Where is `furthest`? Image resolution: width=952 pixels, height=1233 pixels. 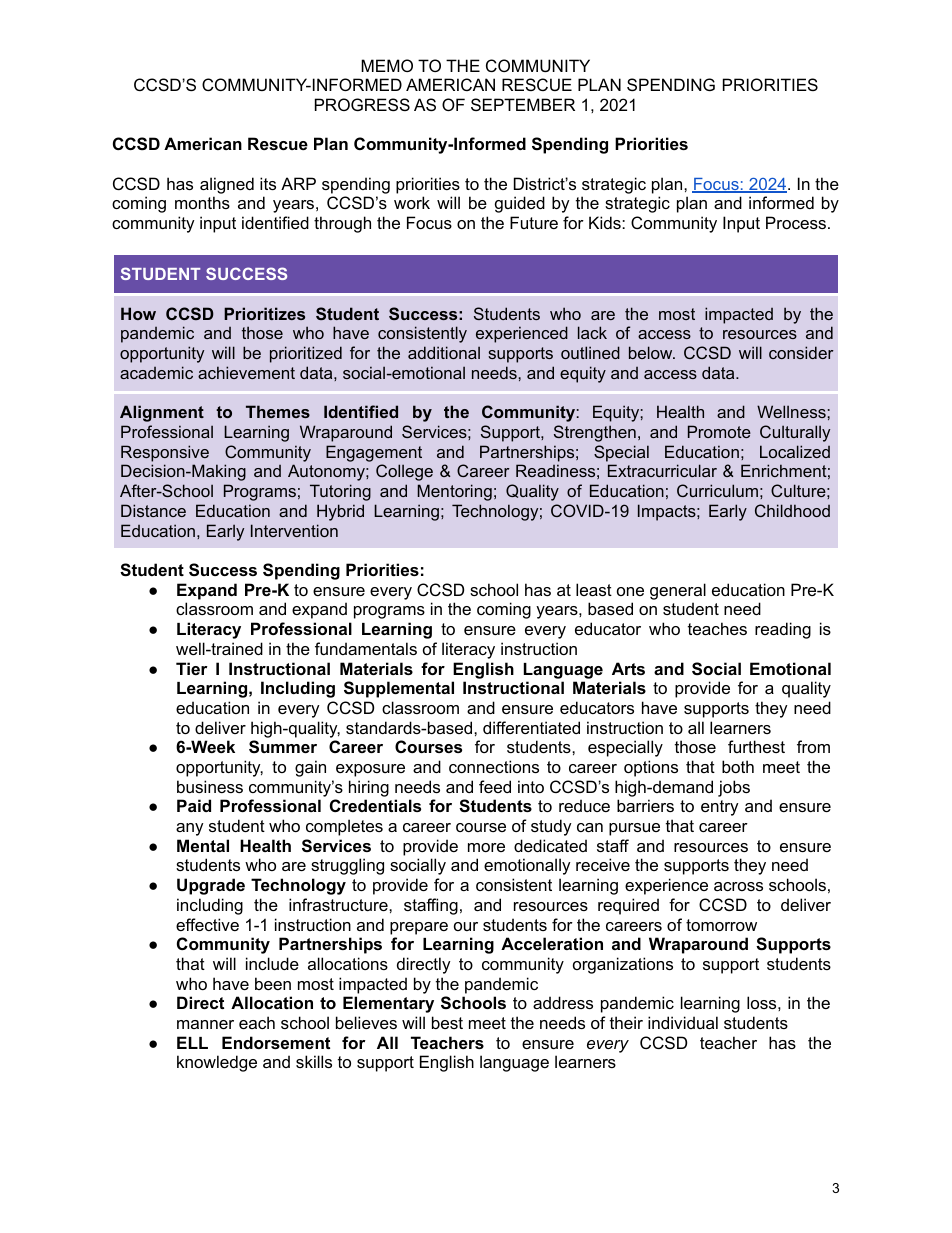
furthest is located at coordinates (756, 746).
